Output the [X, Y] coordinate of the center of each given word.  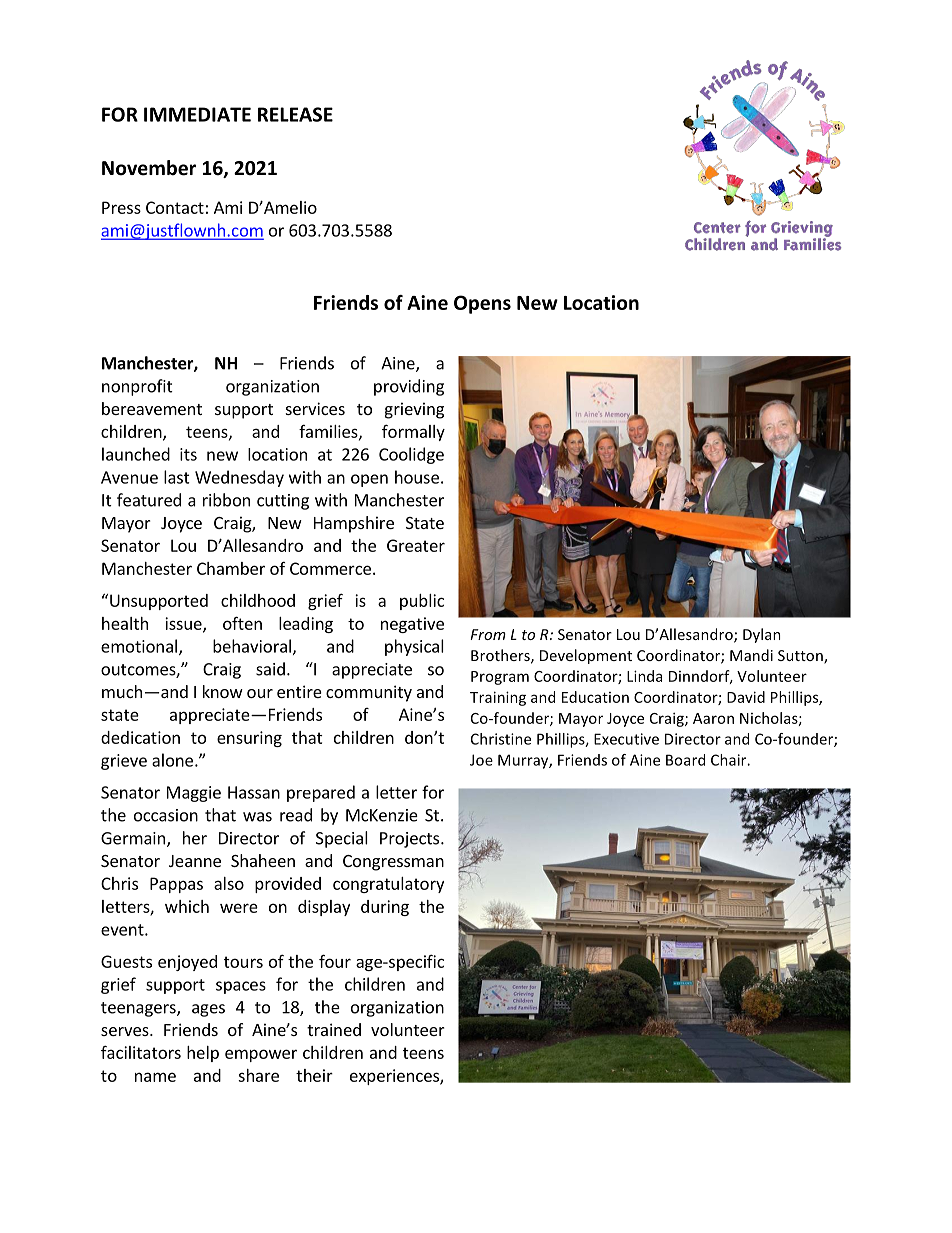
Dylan [762, 635]
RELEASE [295, 114]
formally [413, 432]
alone [172, 760]
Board [685, 760]
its [188, 454]
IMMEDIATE [197, 114]
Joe [481, 760]
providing [409, 387]
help [203, 1054]
